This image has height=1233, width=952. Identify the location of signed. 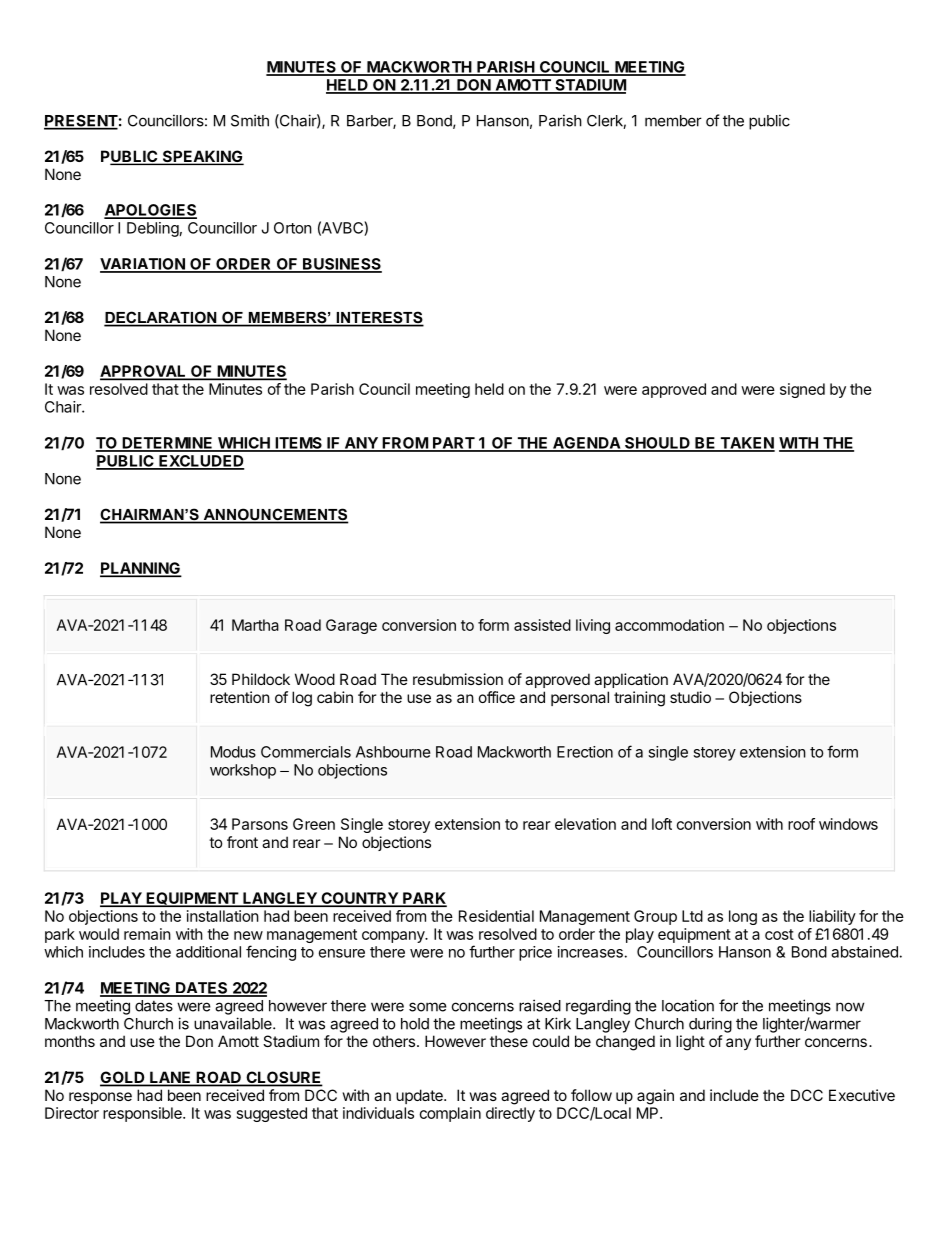
(802, 390).
